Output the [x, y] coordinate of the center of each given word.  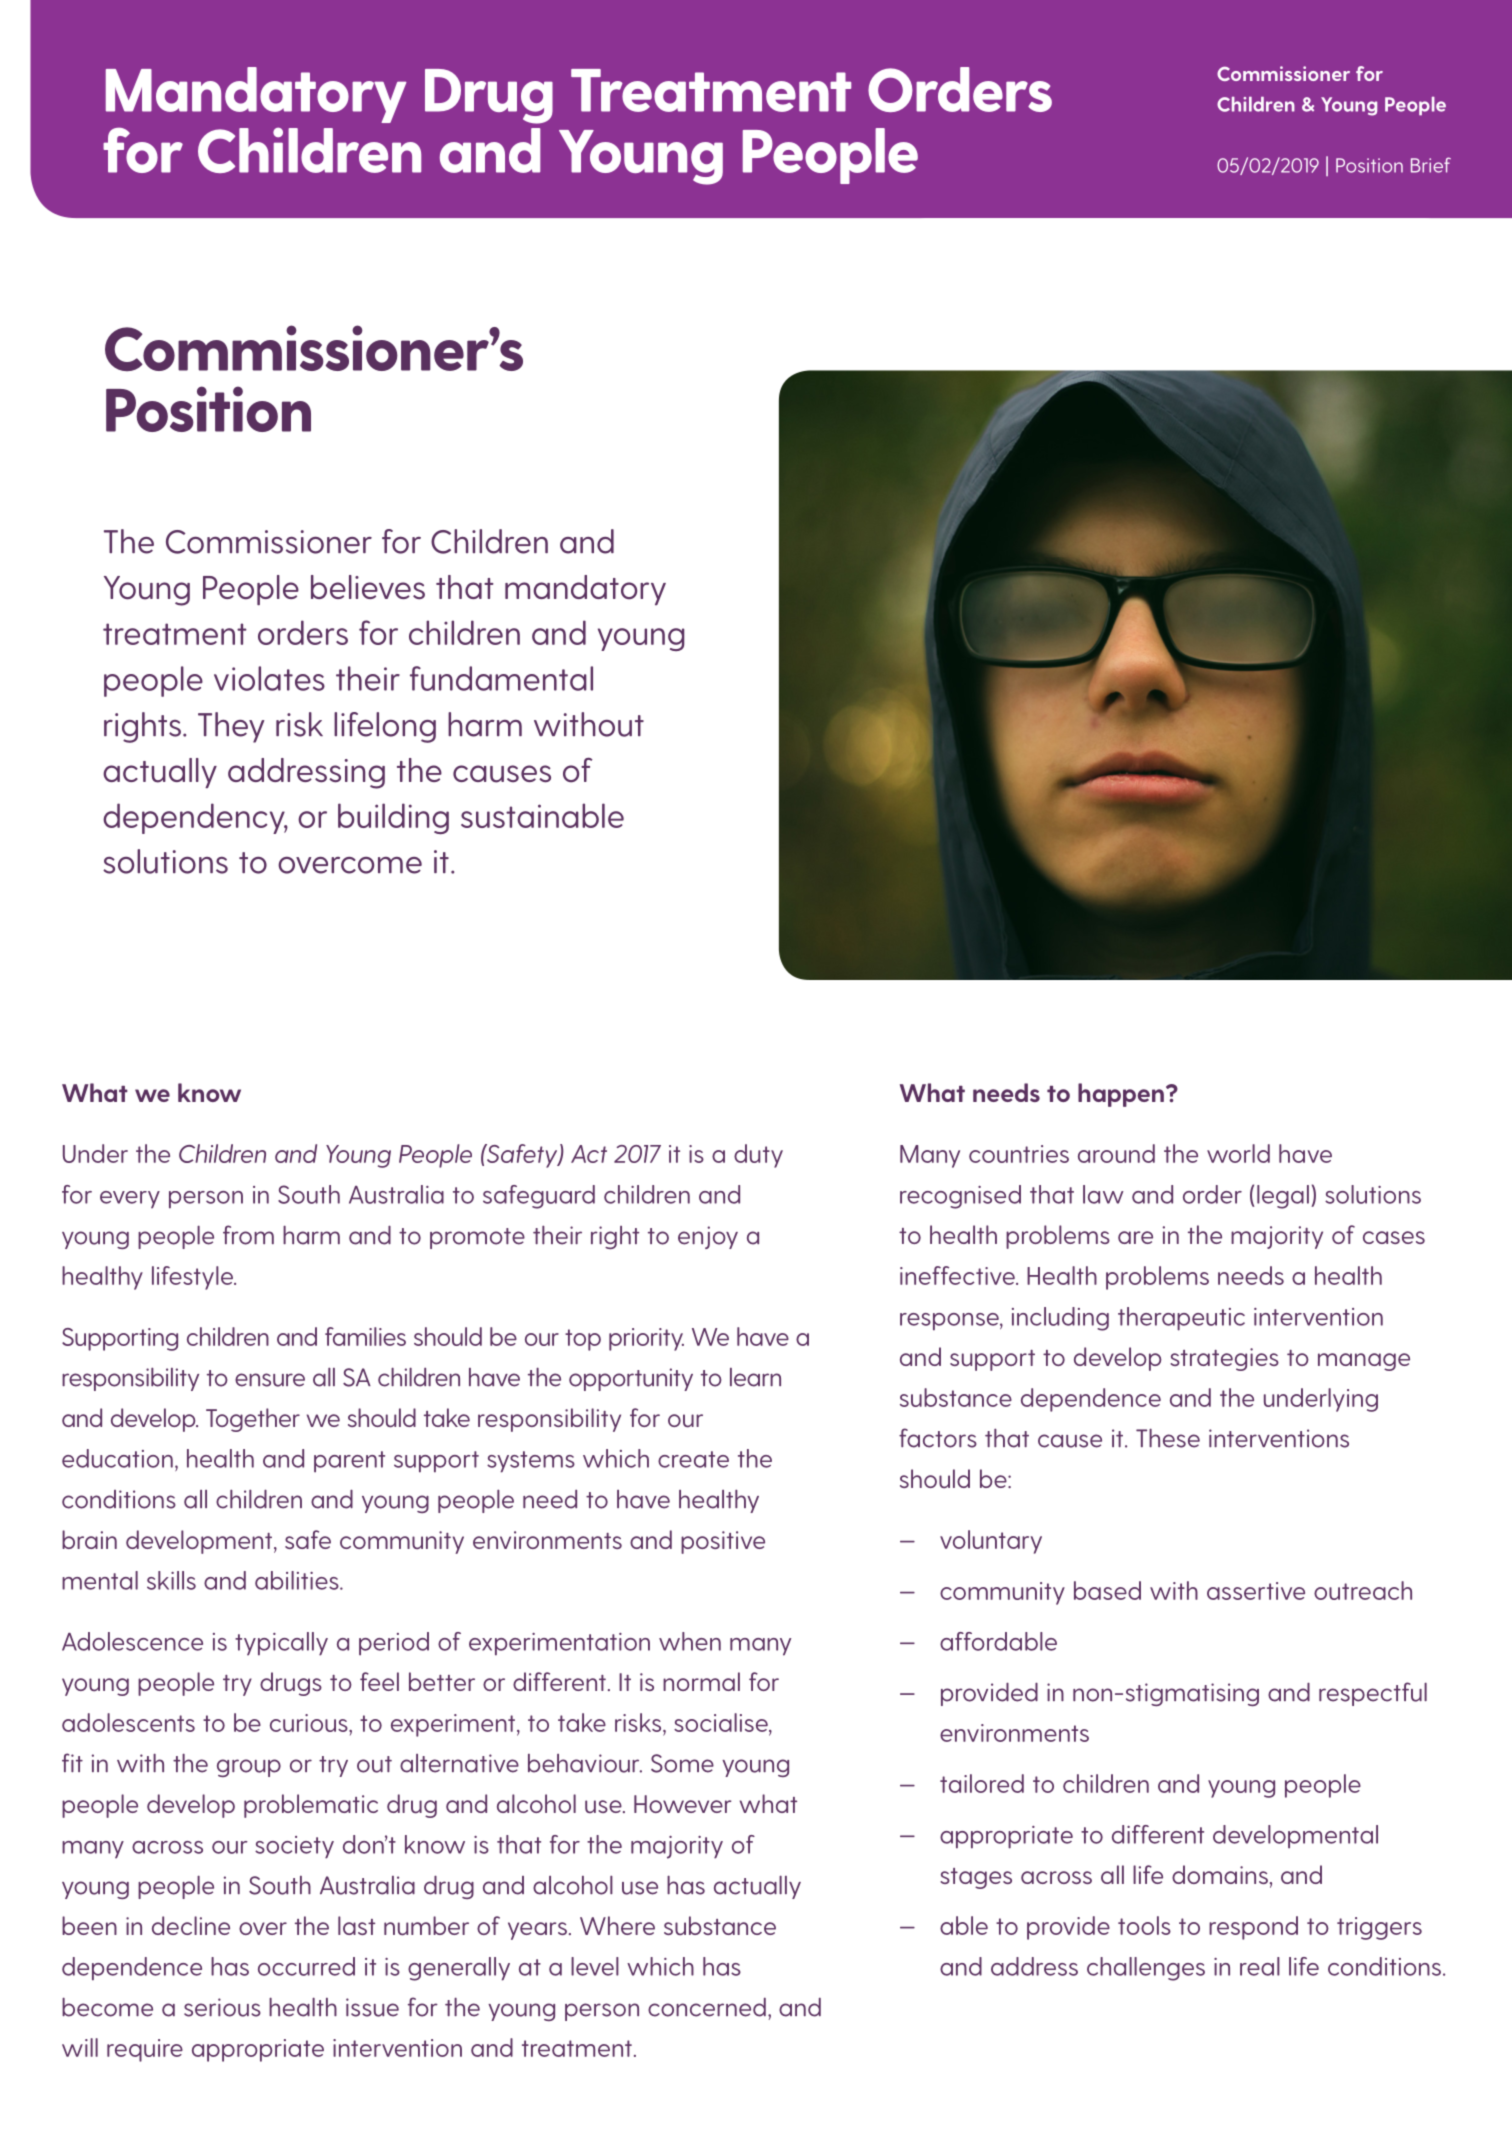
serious [222, 2007]
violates [269, 678]
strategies [1224, 1359]
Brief [1431, 165]
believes [368, 587]
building [393, 818]
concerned [707, 2007]
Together [253, 1420]
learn [755, 1377]
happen [1121, 1095]
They [231, 727]
